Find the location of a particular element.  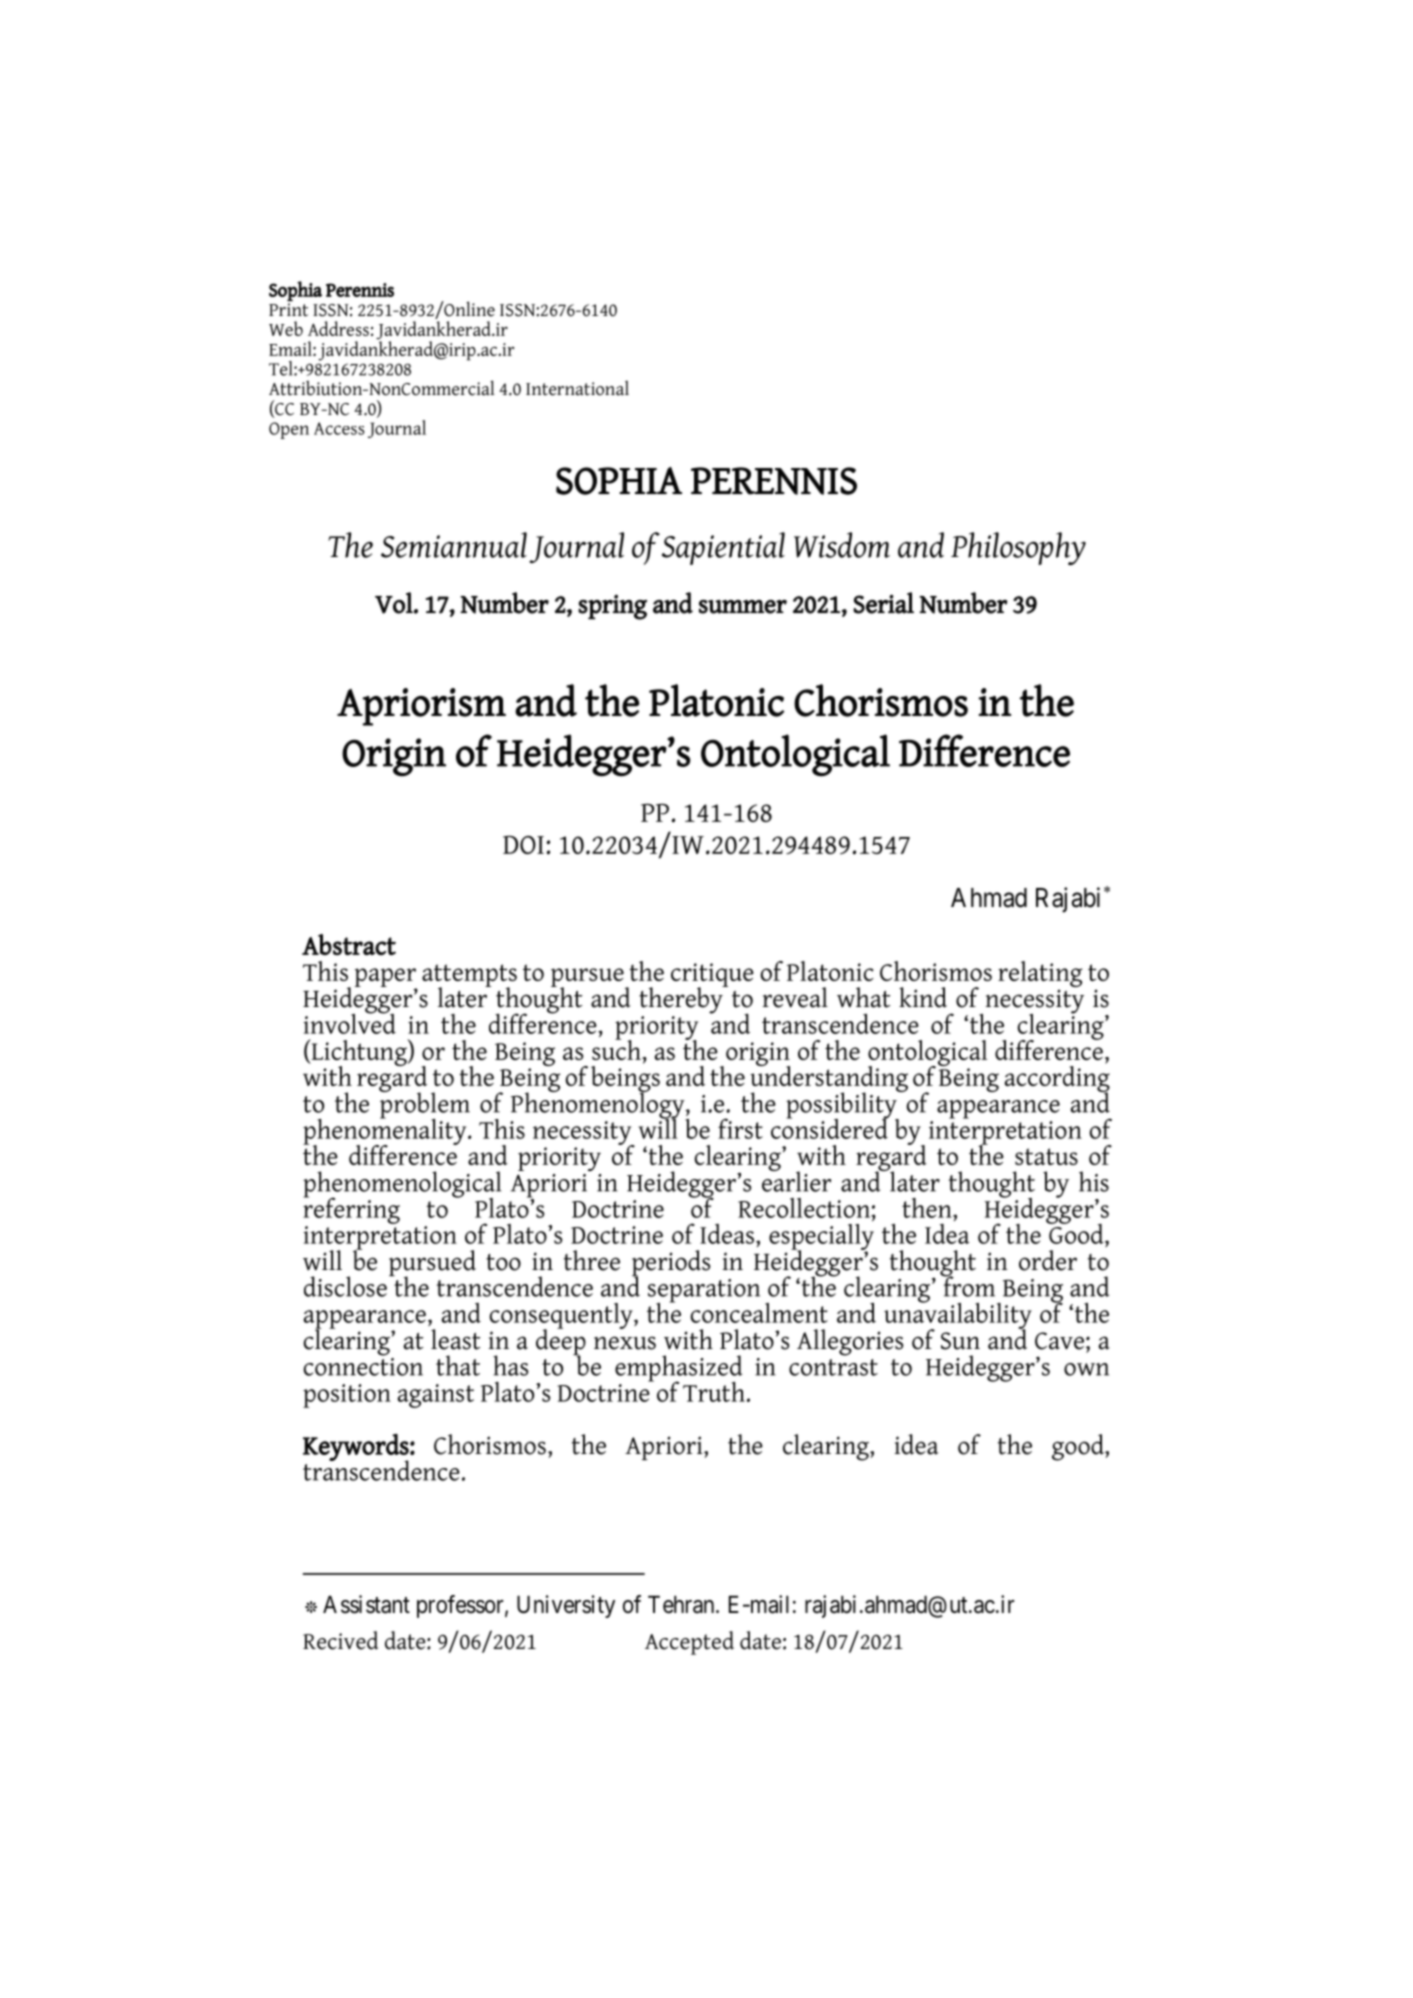

Philosophy is located at coordinates (1018, 548).
